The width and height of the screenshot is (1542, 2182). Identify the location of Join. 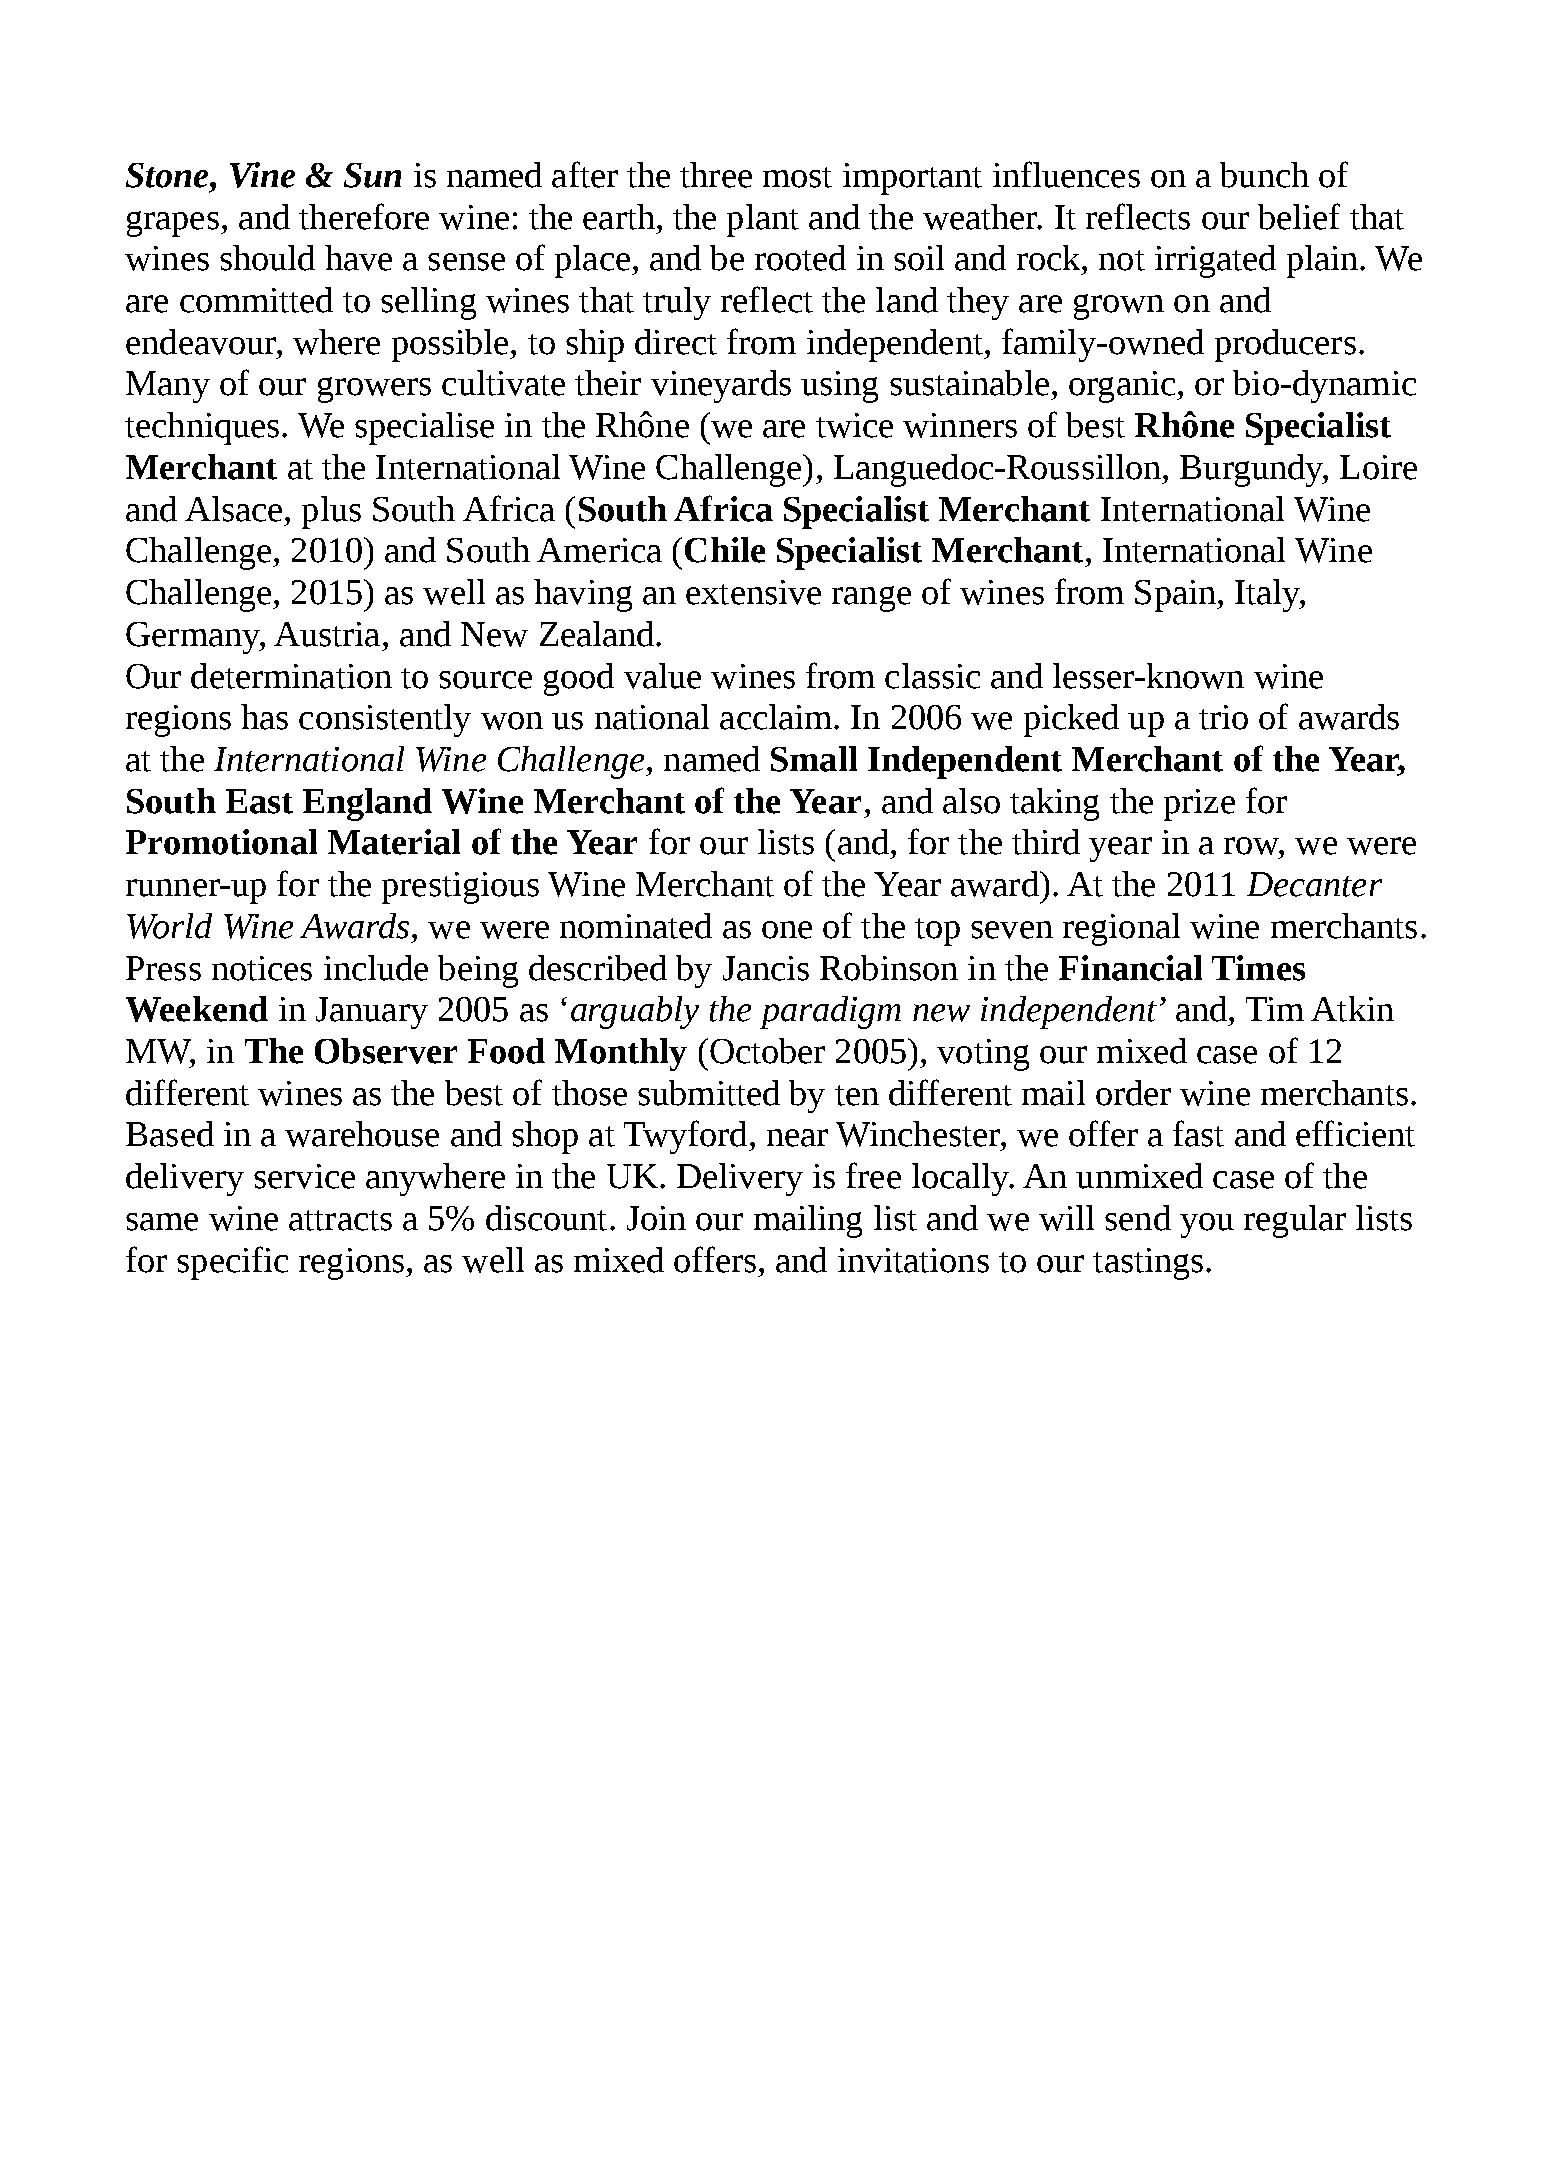
(656, 1218).
